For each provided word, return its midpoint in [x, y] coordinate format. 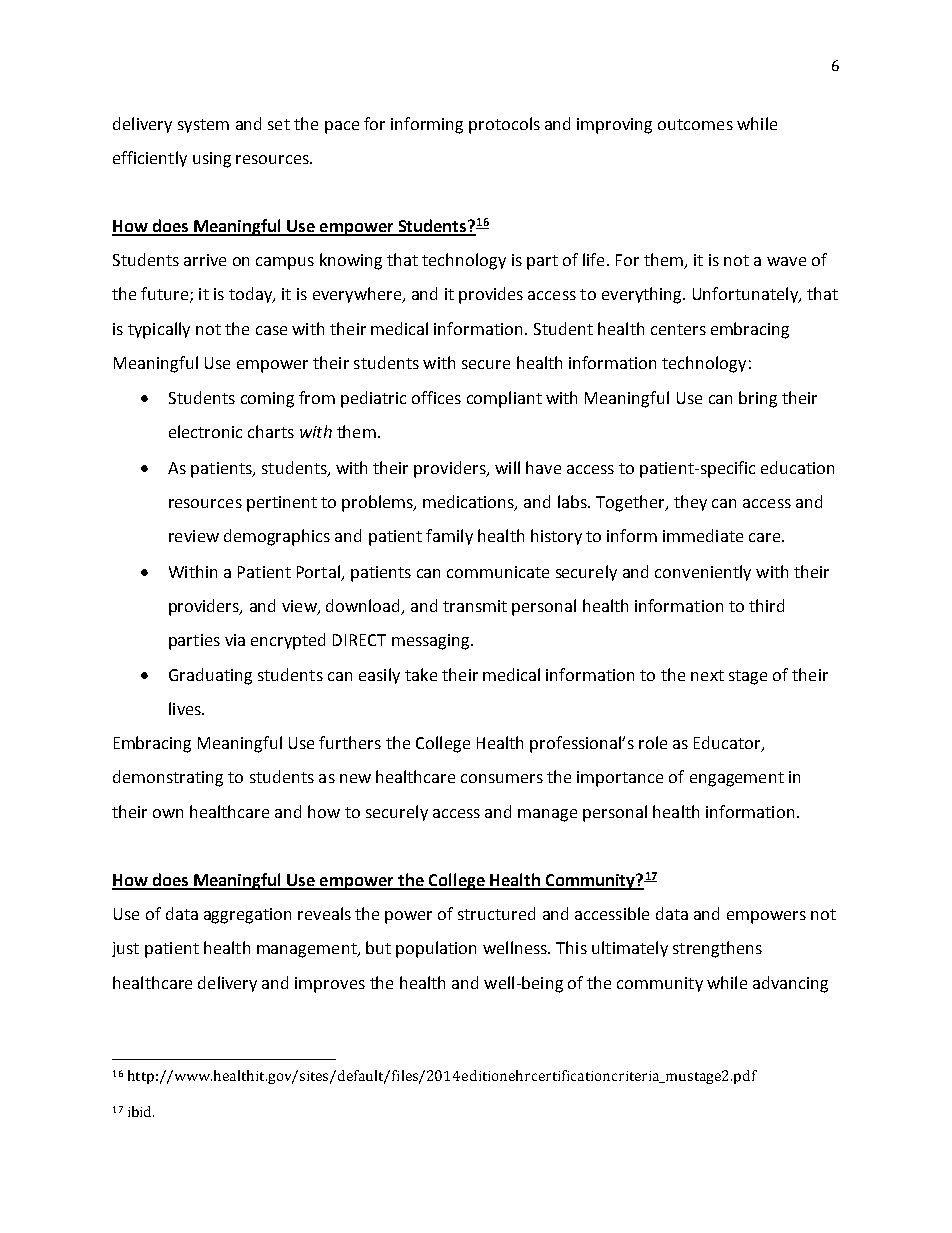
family [449, 537]
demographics [277, 537]
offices [436, 397]
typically [159, 330]
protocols [504, 125]
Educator [728, 744]
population [436, 949]
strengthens [717, 949]
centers [678, 329]
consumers [502, 778]
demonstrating [168, 778]
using [212, 160]
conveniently [703, 573]
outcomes [695, 124]
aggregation [247, 916]
